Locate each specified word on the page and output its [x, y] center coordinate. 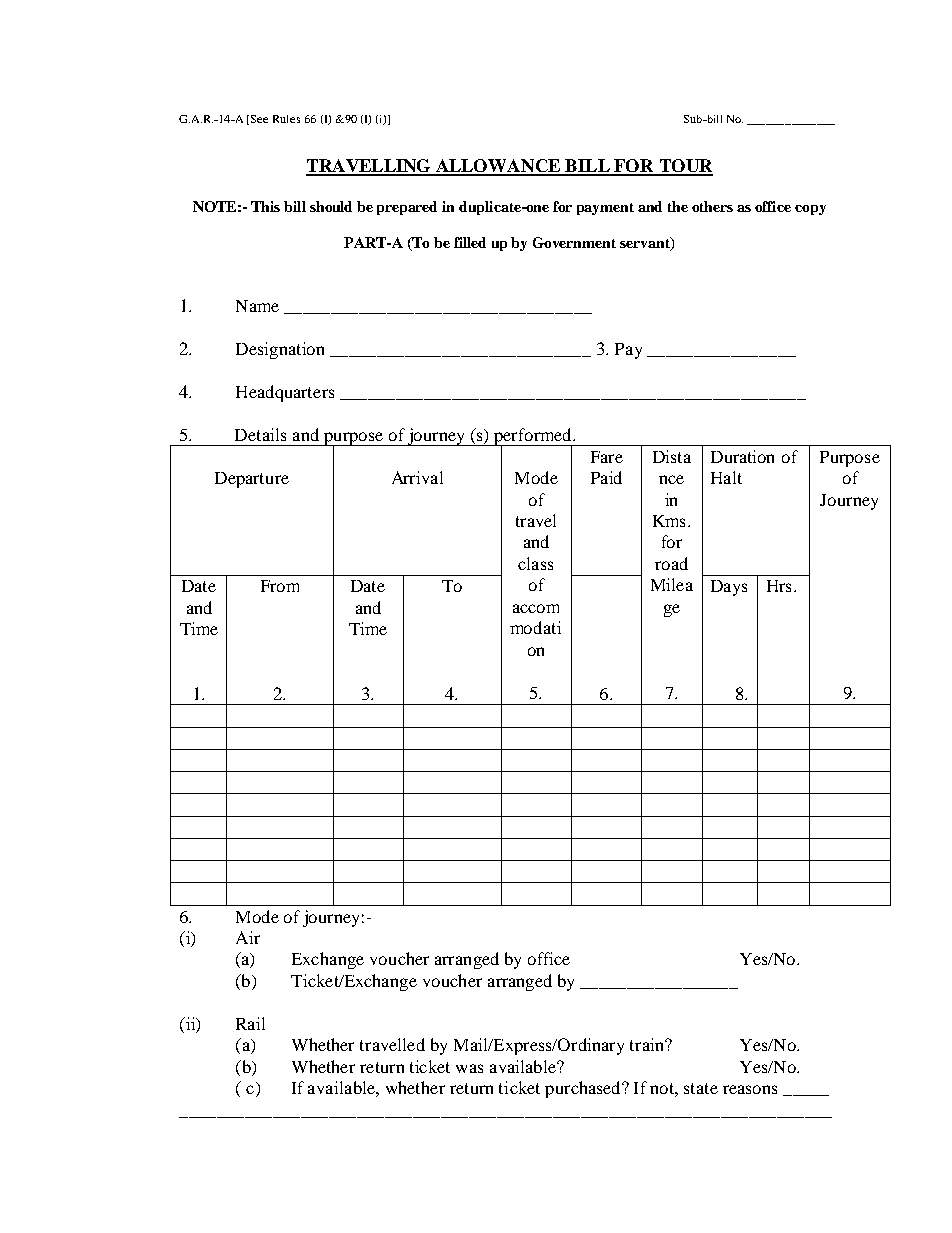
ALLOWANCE [498, 167]
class [535, 563]
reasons [750, 1089]
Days [729, 588]
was [469, 1068]
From [280, 586]
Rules [286, 119]
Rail [250, 1023]
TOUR [685, 167]
